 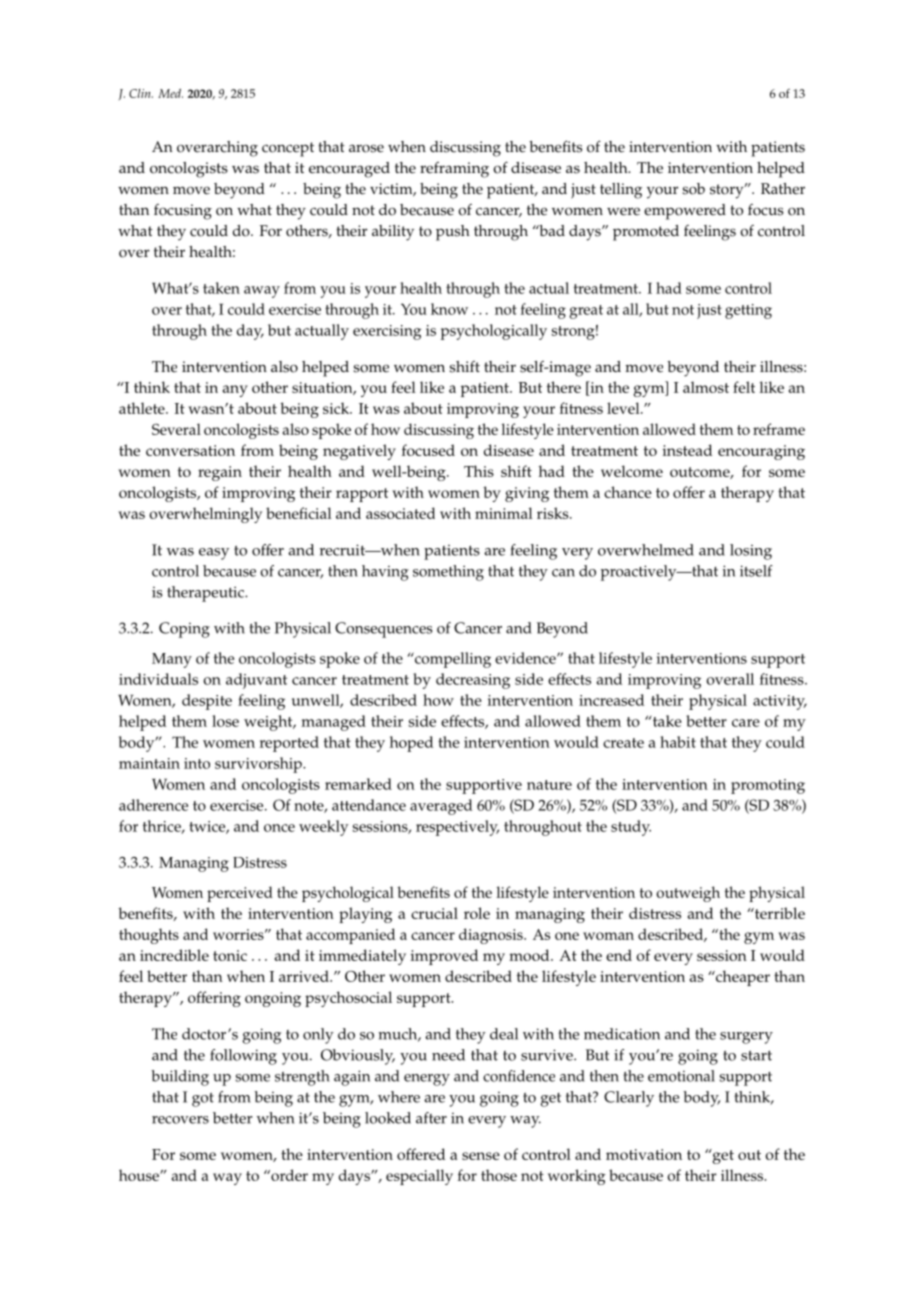 What do you see at coordinates (184, 630) in the screenshot?
I see `Coping` at bounding box center [184, 630].
